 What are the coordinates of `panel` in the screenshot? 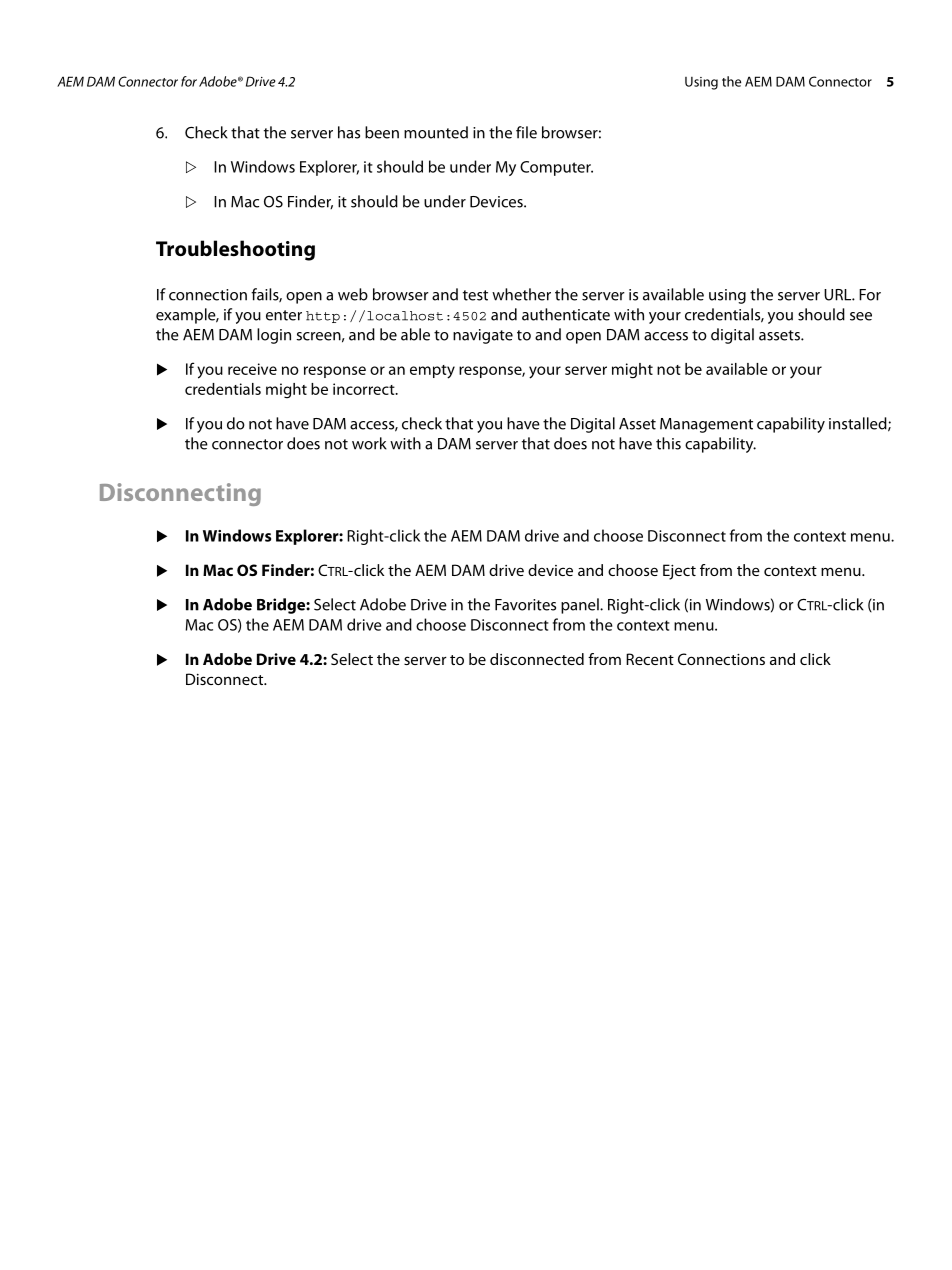 It's located at (581, 606).
